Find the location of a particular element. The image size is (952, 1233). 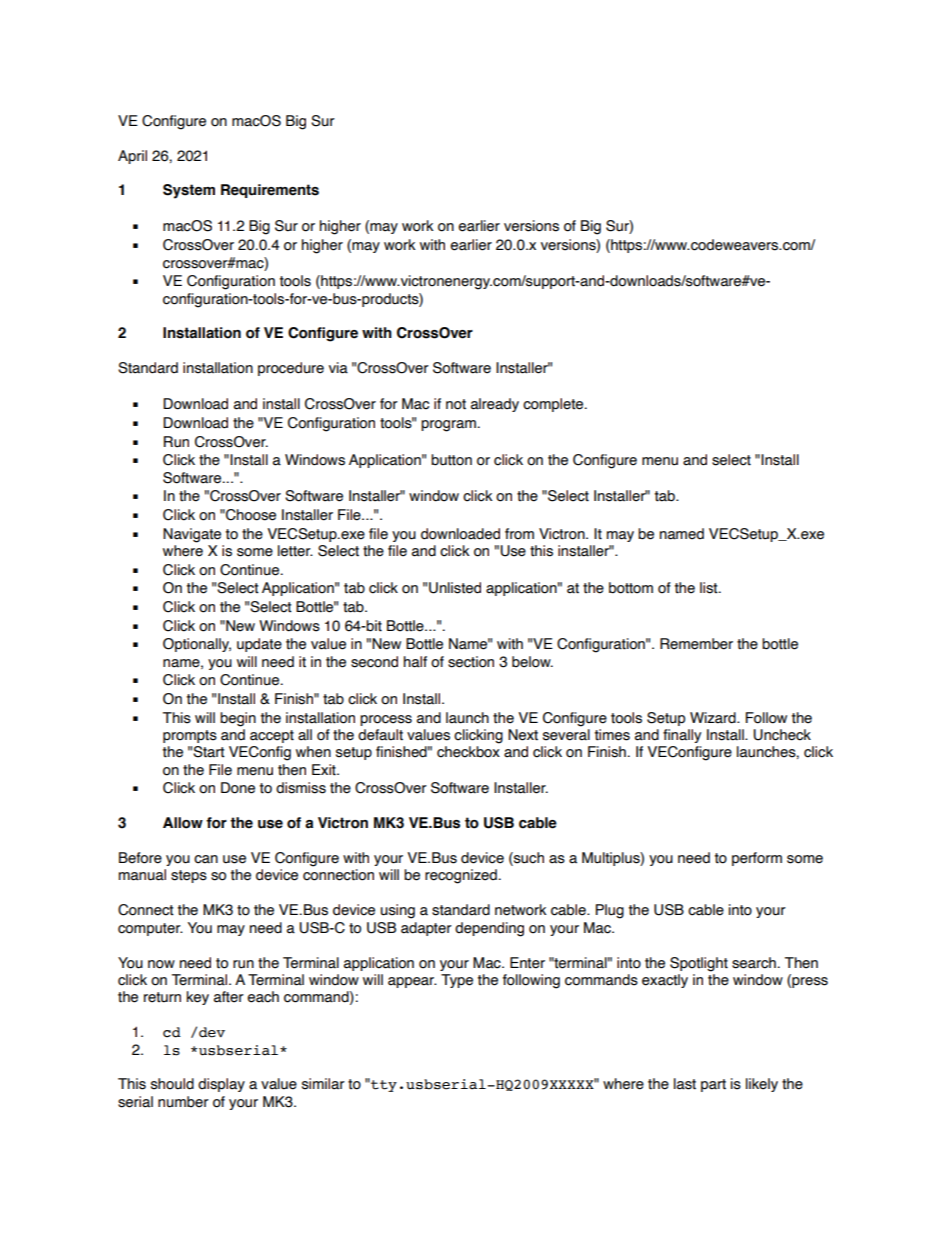

Optionally is located at coordinates (197, 645).
